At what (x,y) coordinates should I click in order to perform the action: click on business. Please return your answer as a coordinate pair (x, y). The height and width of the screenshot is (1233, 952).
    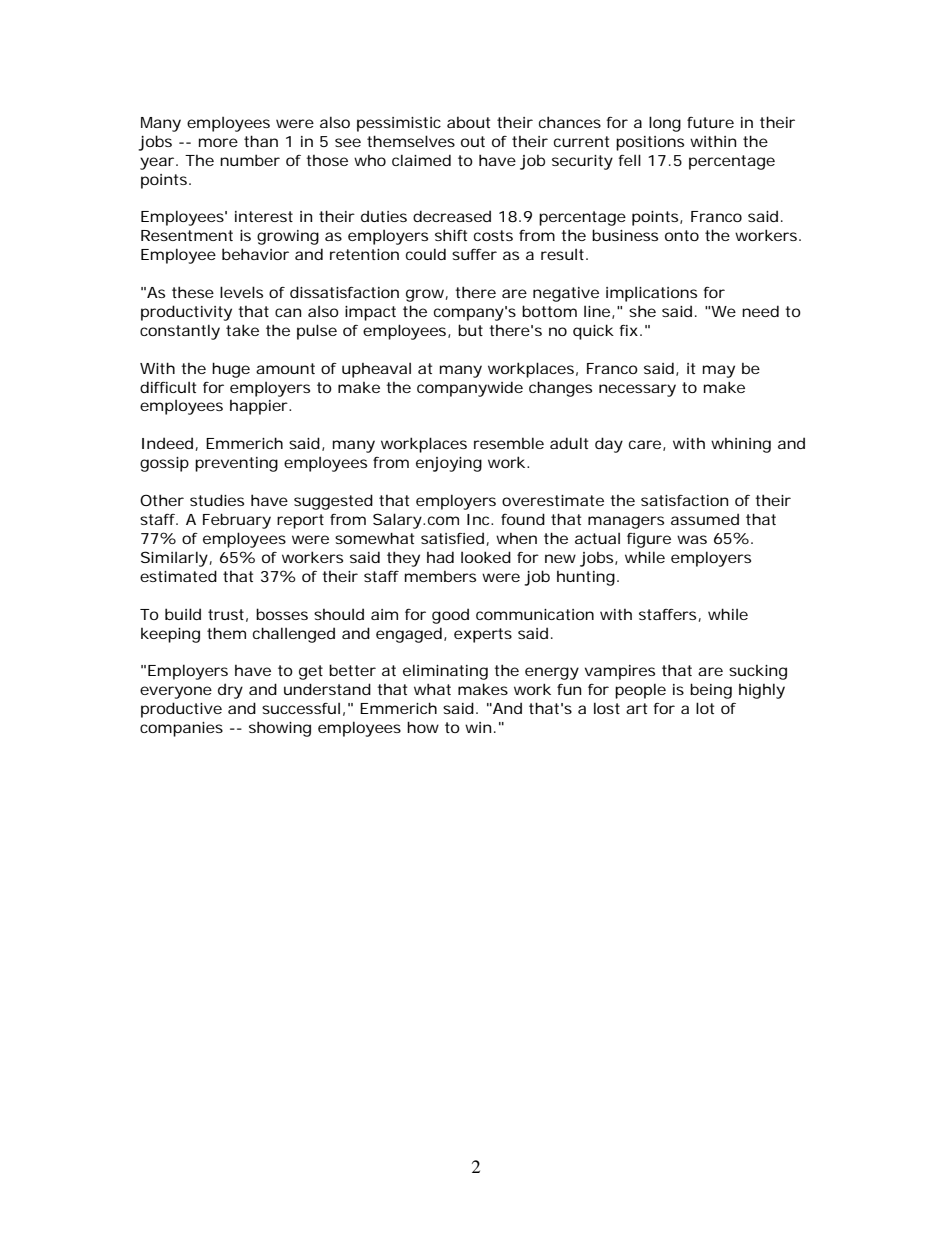
    Looking at the image, I should click on (625, 235).
